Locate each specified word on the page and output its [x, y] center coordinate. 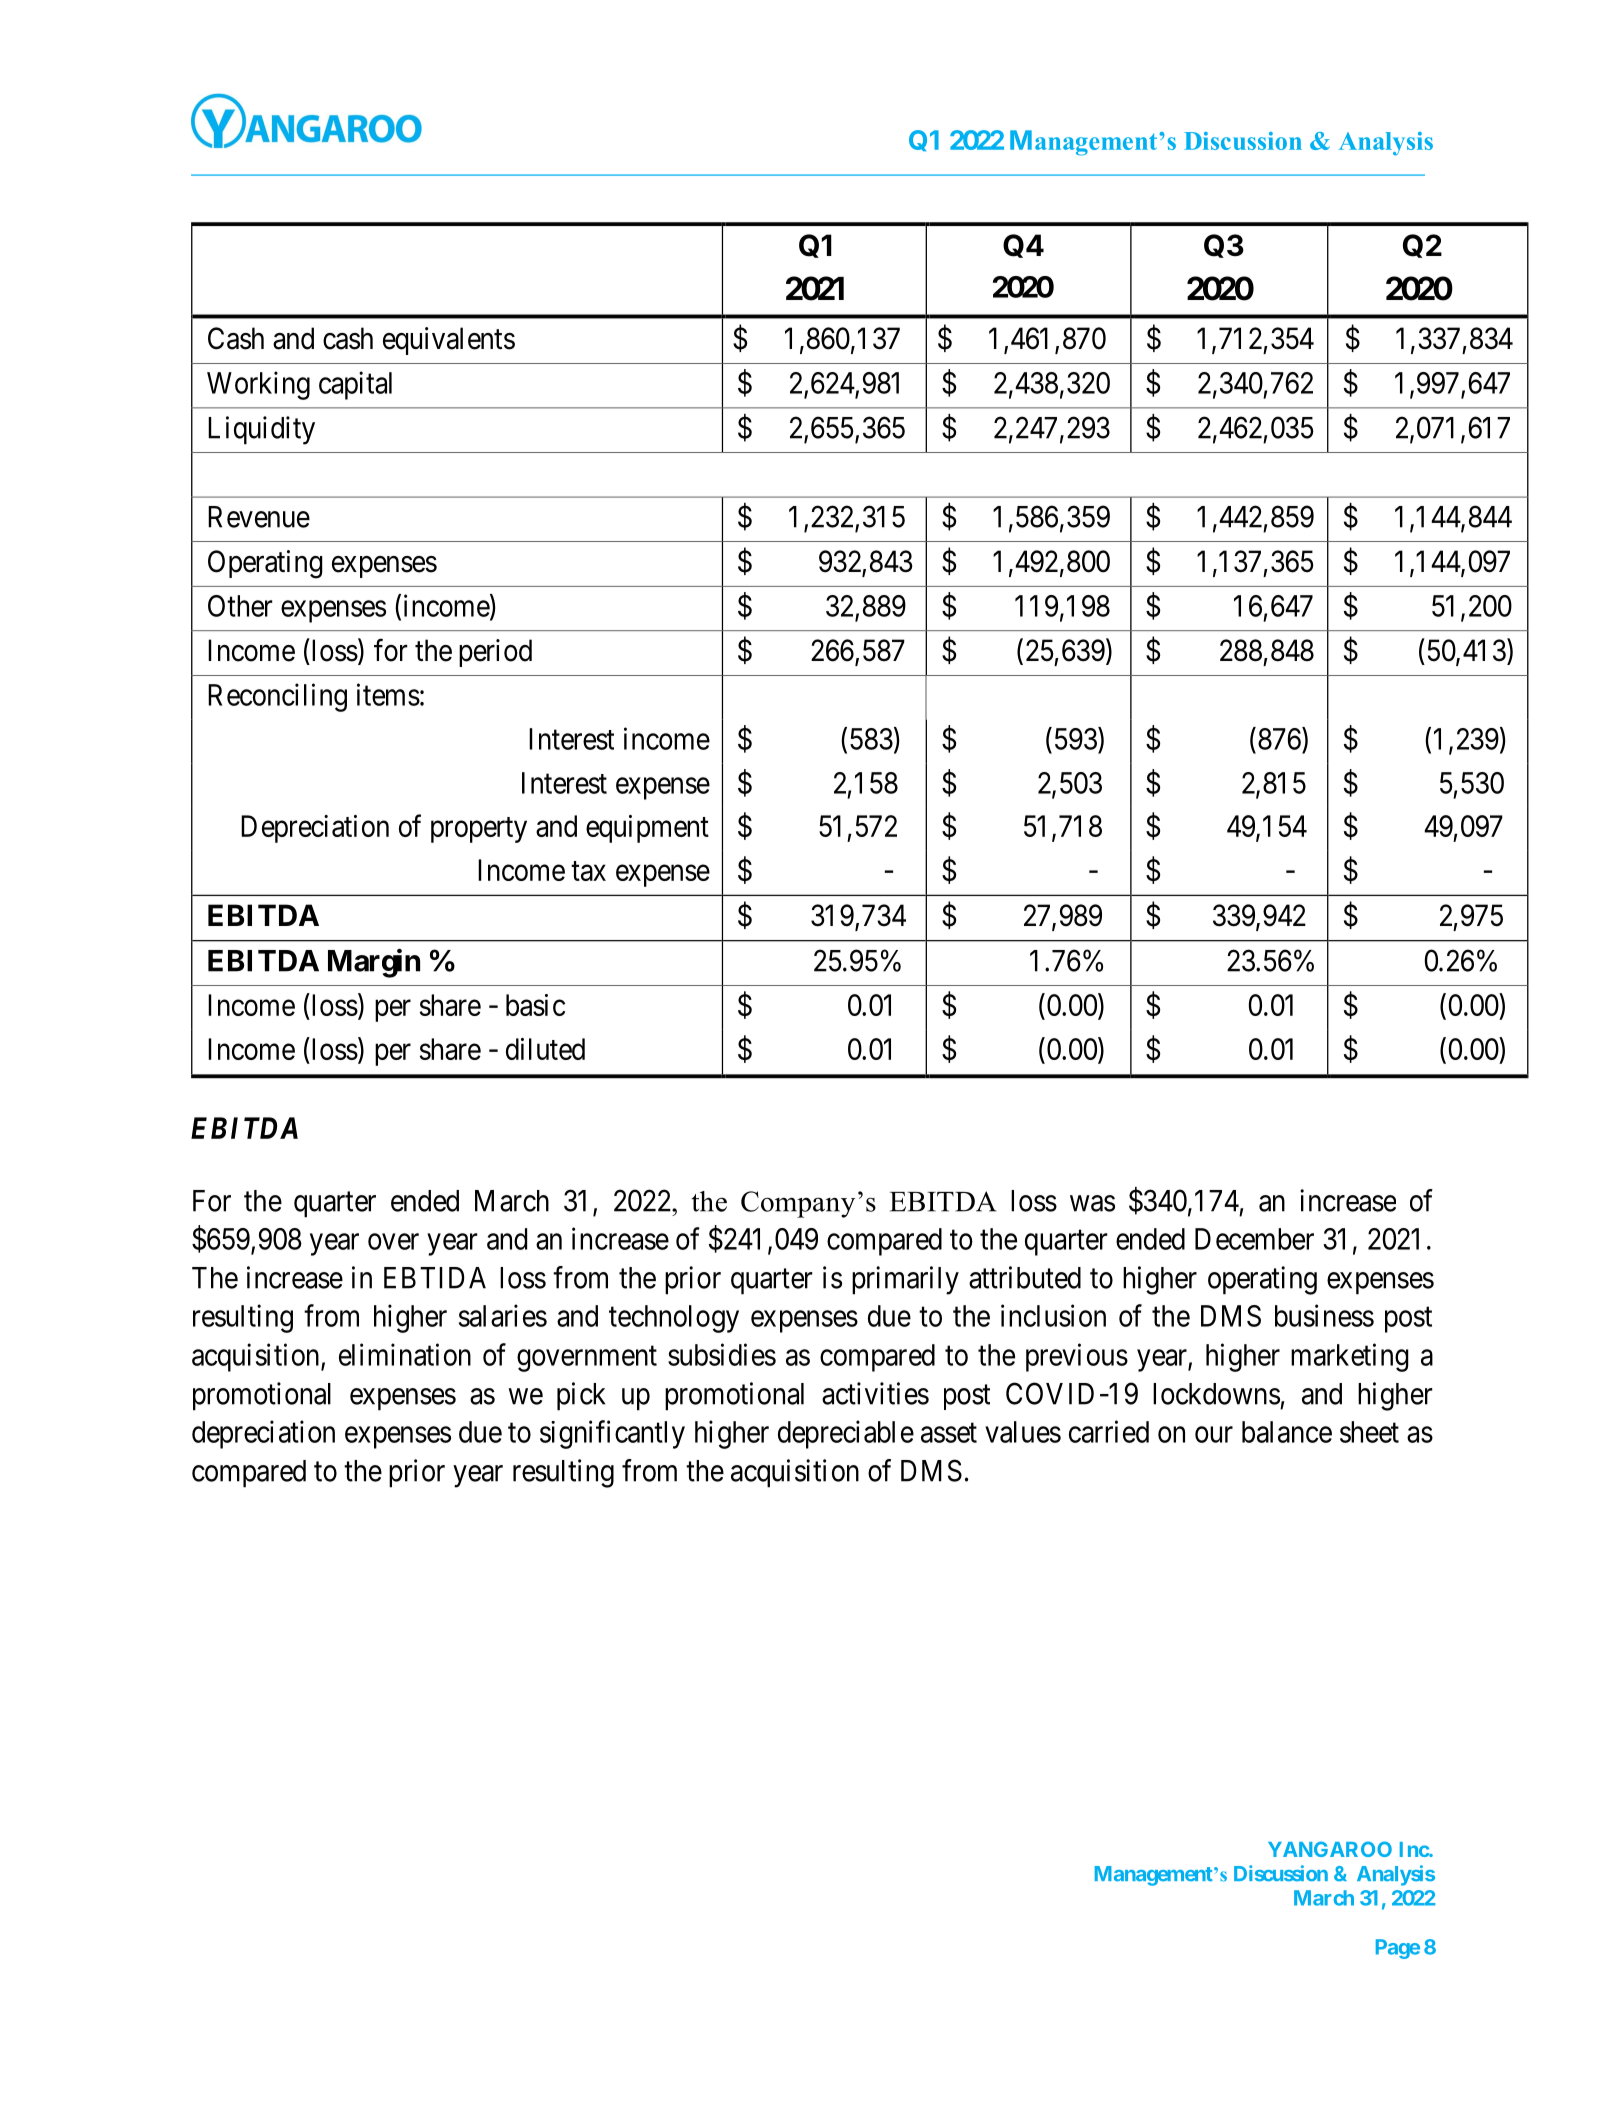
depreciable [846, 1434]
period [495, 653]
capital [355, 385]
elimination [405, 1354]
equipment [647, 829]
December [1254, 1239]
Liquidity [261, 430]
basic [535, 1005]
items [388, 694]
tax [588, 871]
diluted [545, 1049]
